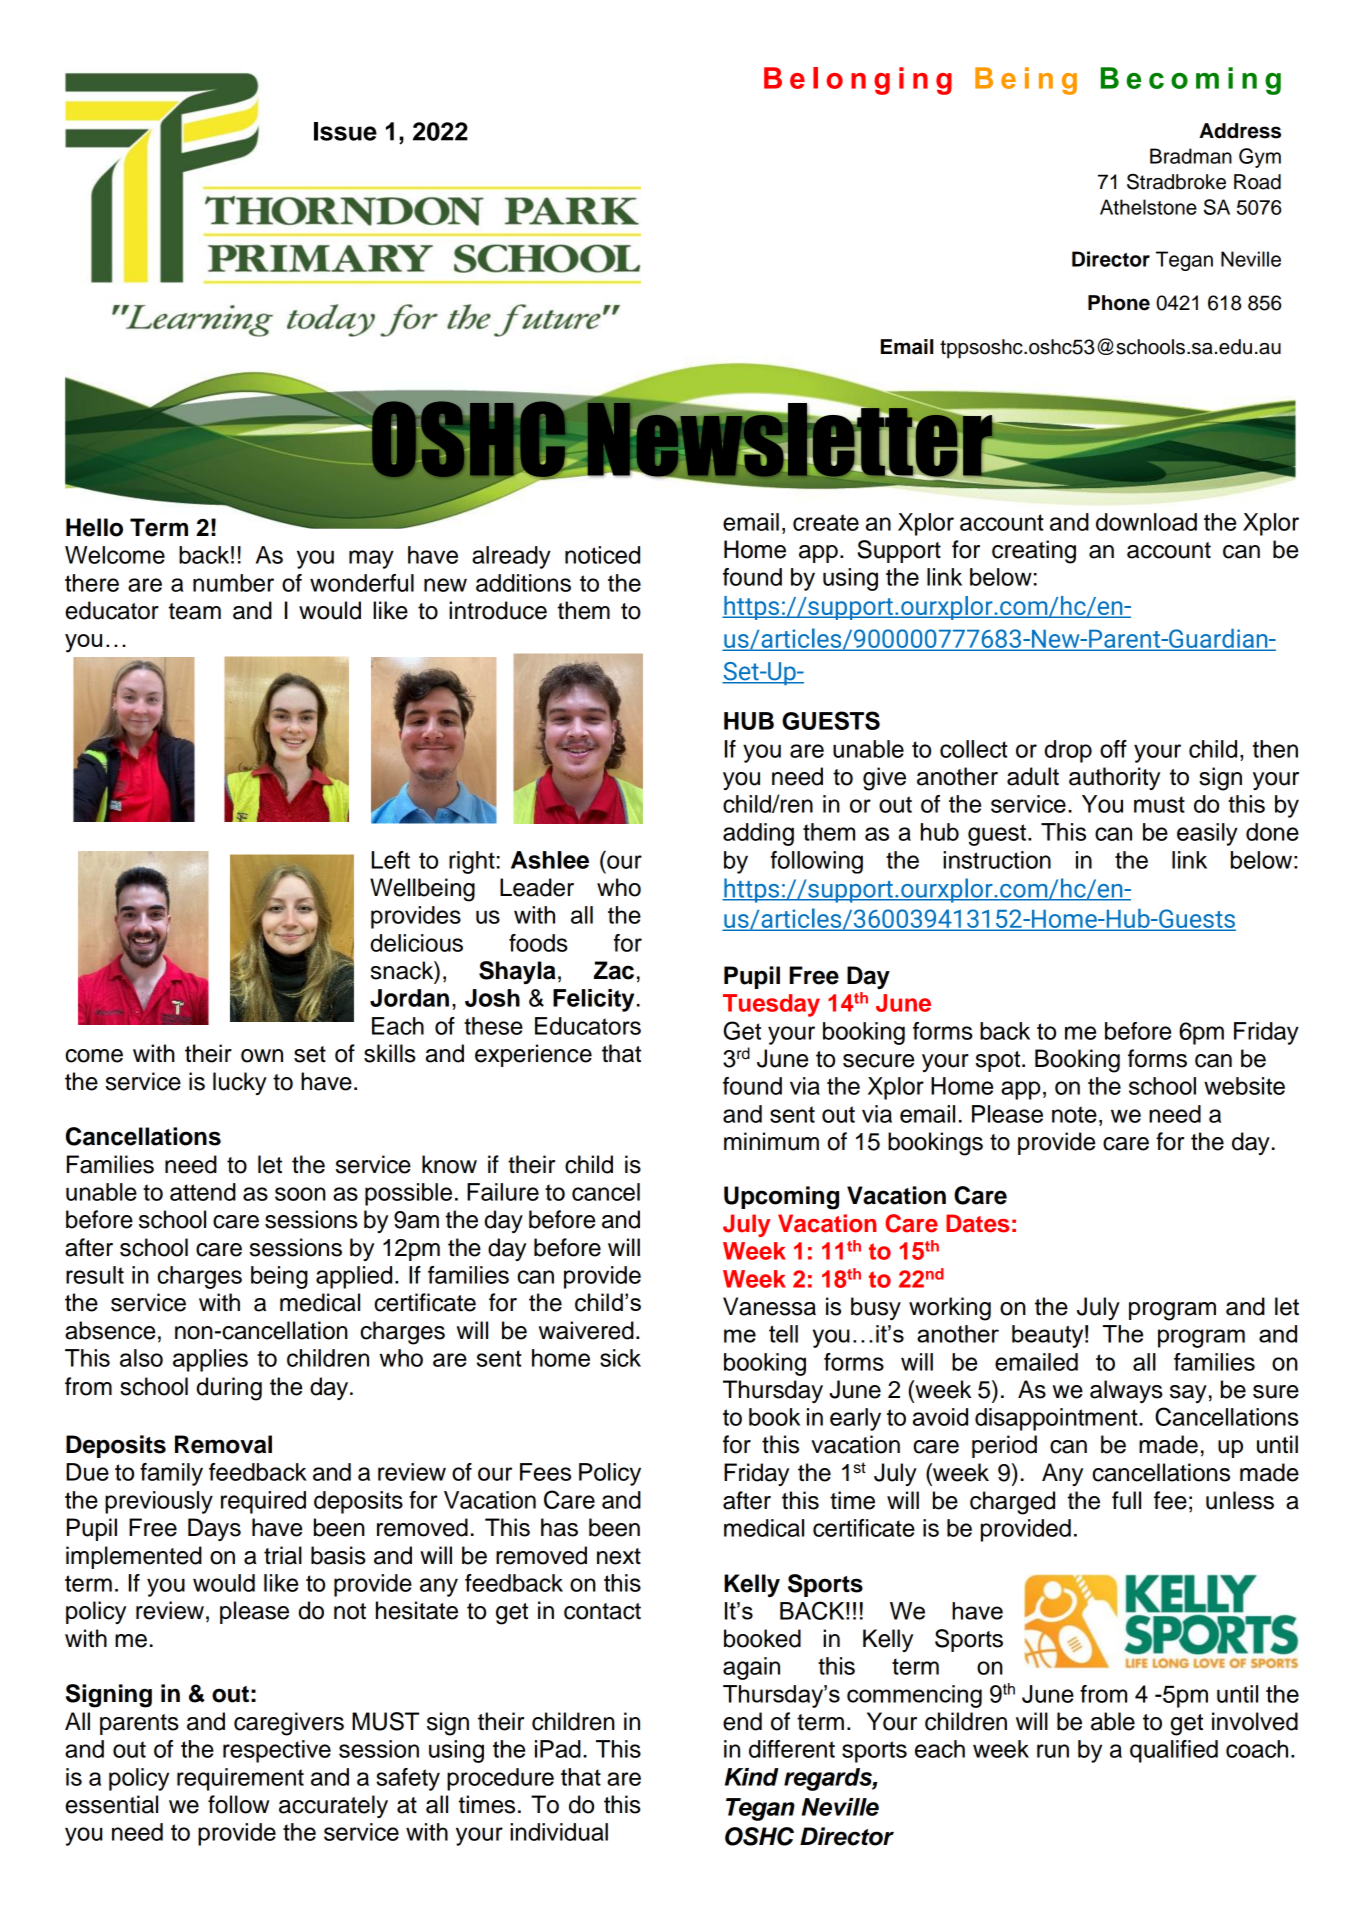 Image resolution: width=1364 pixels, height=1930 pixels. Describe the element at coordinates (858, 81) in the page. I see `Belonging` at that location.
